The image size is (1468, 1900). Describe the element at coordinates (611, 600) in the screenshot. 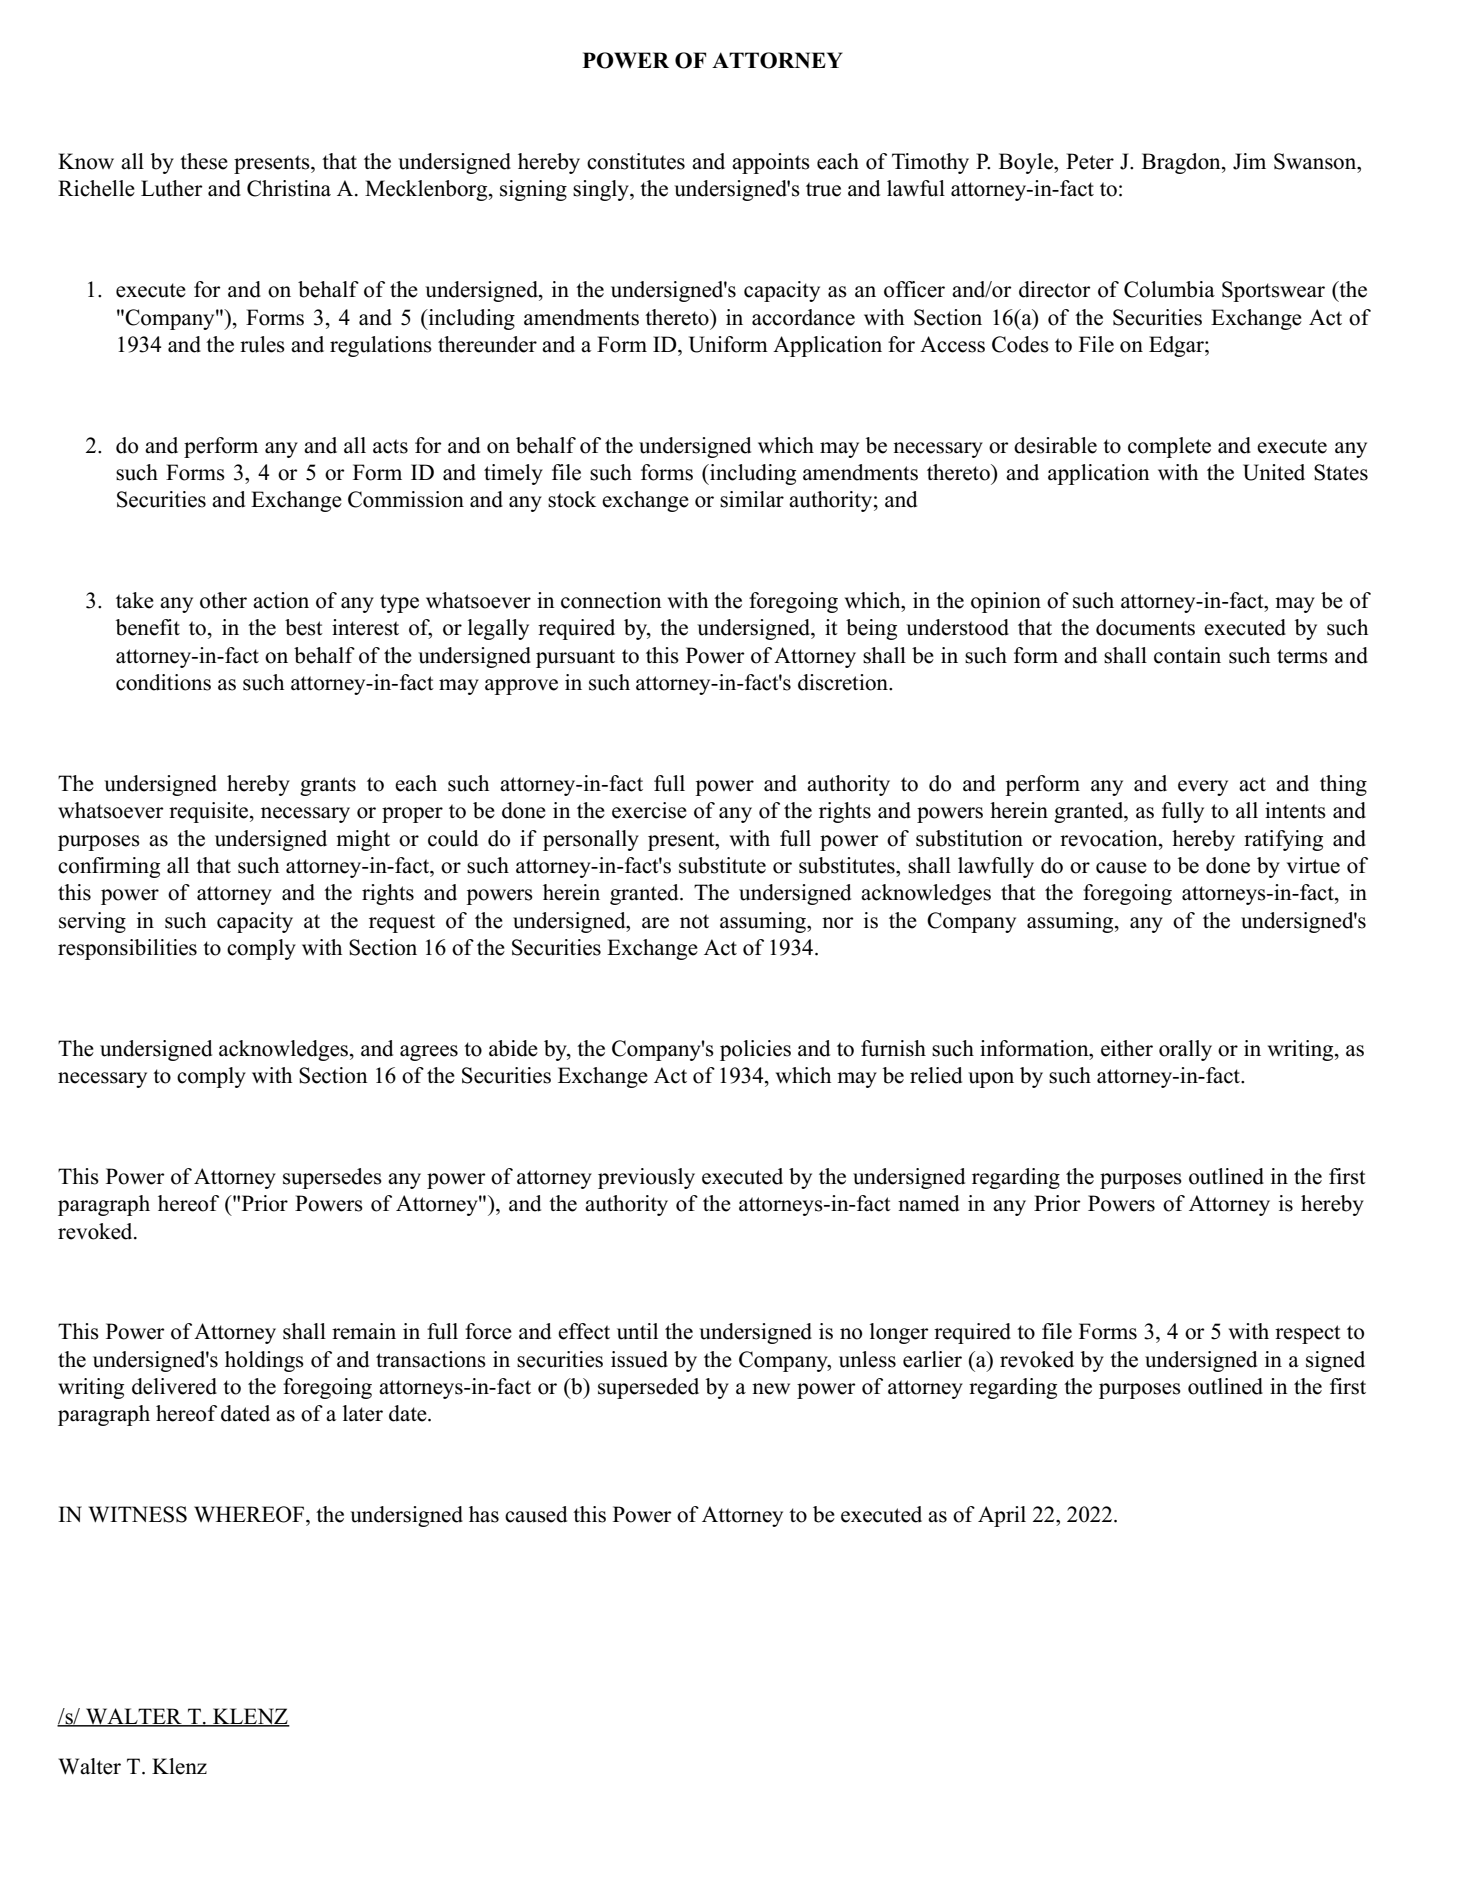

I see `connection` at that location.
